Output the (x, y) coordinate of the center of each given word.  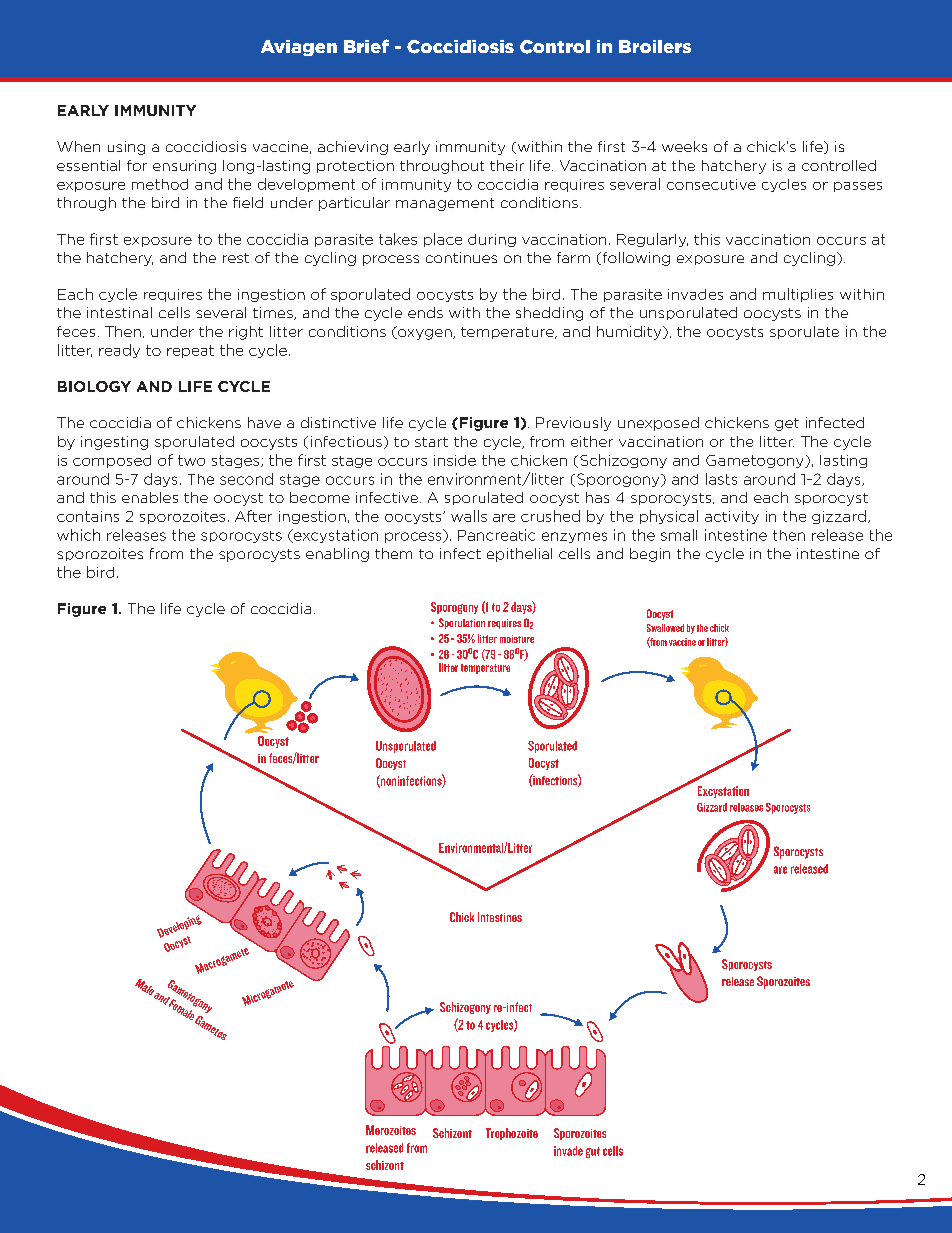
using (126, 148)
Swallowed (665, 628)
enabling (337, 555)
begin (650, 555)
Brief (366, 46)
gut (593, 1152)
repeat (190, 351)
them (393, 553)
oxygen (425, 333)
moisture (517, 639)
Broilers (655, 46)
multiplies (798, 295)
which (78, 535)
